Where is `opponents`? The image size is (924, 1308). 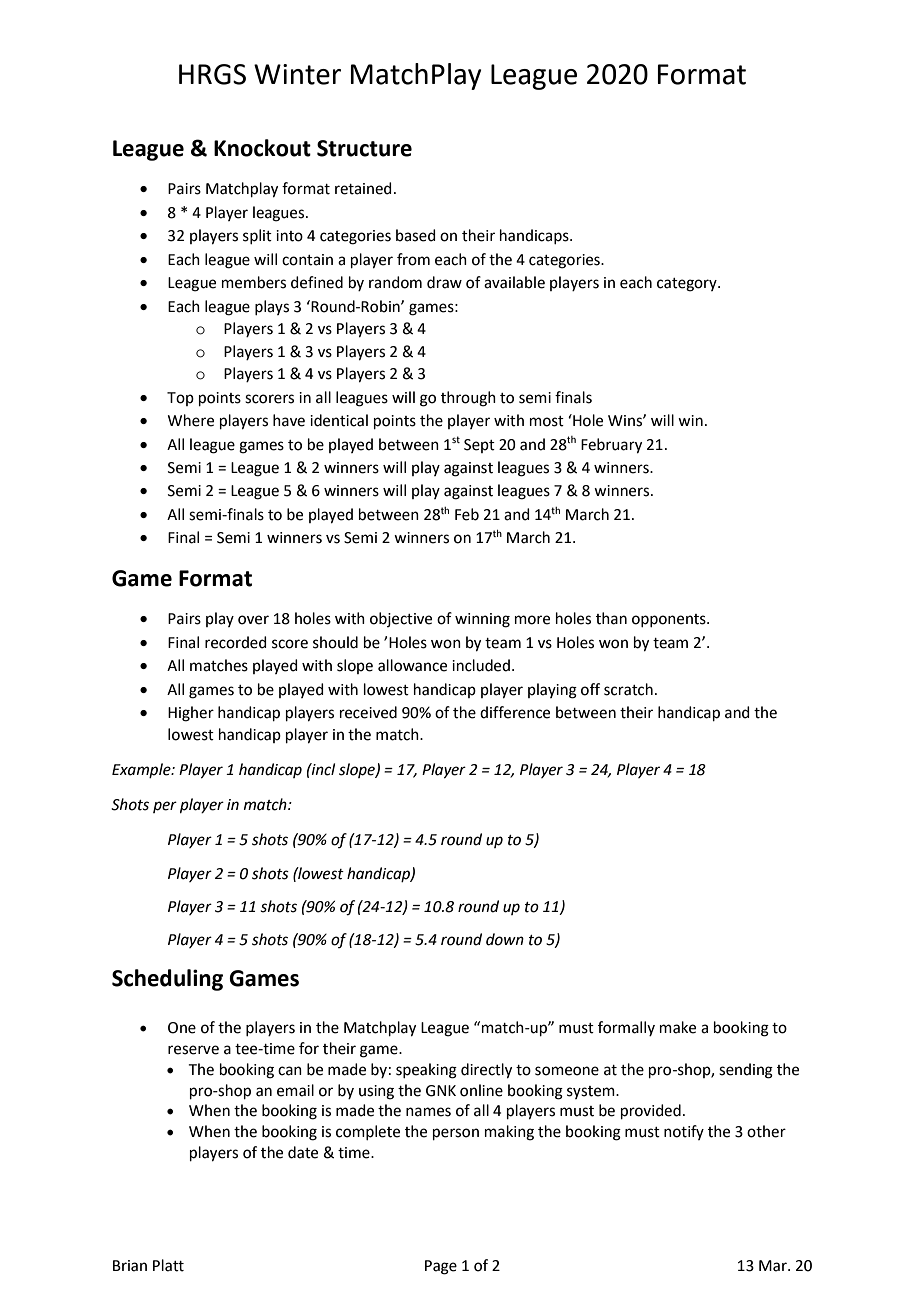
opponents is located at coordinates (670, 620).
